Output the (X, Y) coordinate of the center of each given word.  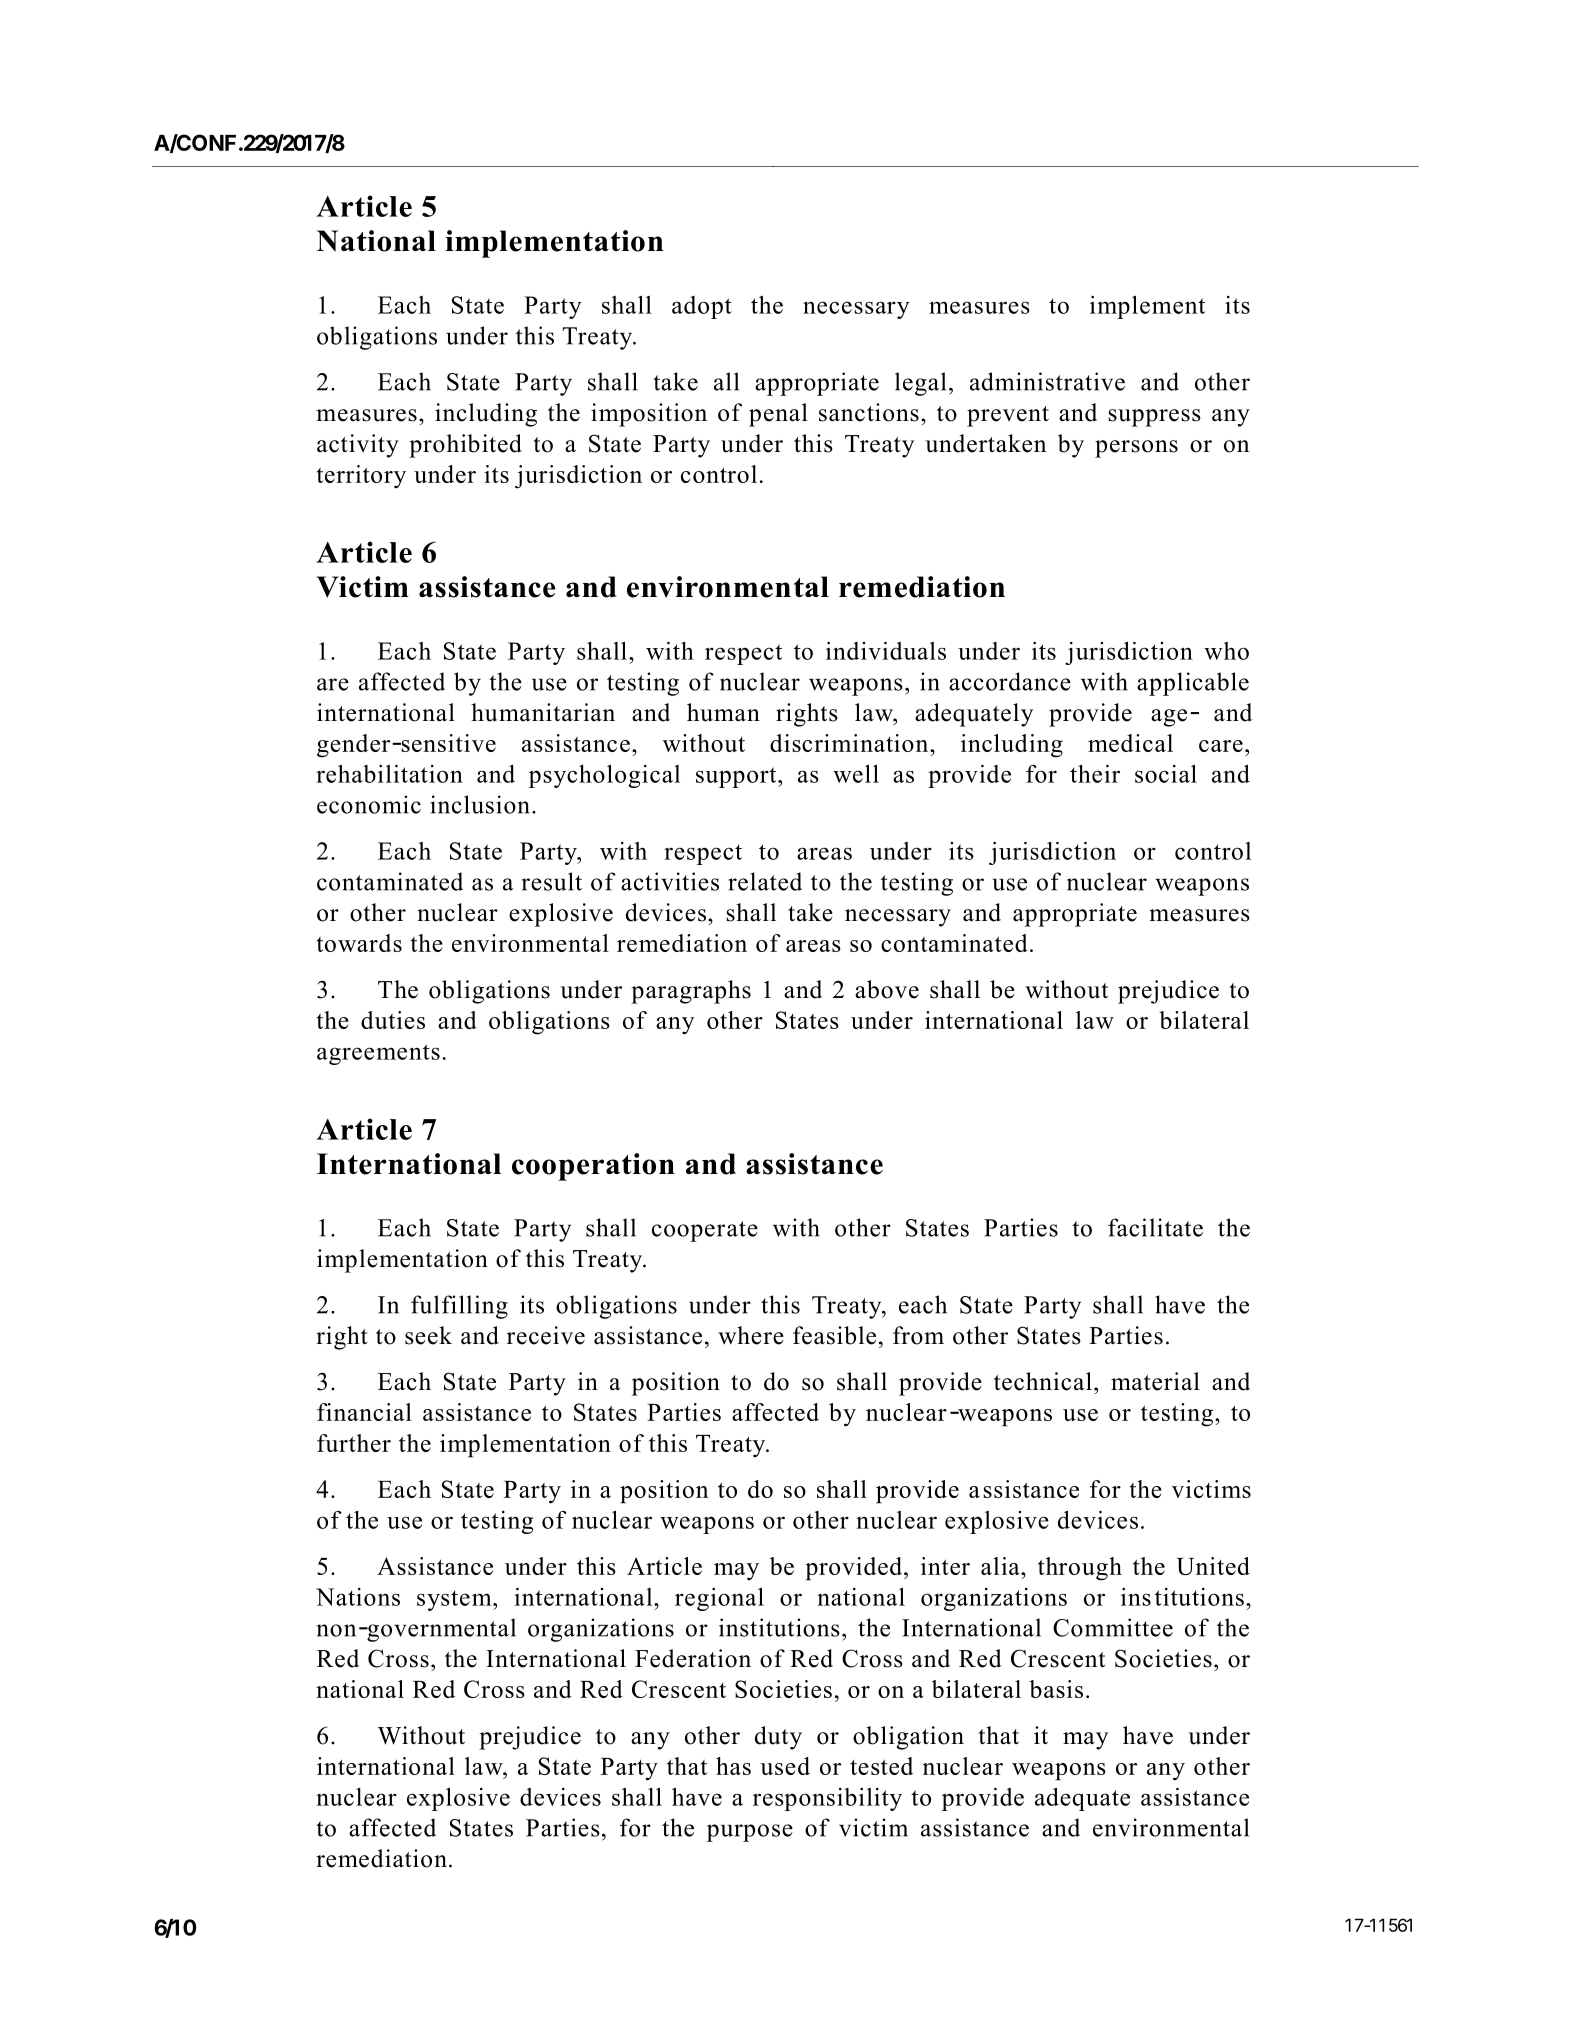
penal (778, 415)
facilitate (1155, 1227)
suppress (1154, 418)
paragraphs (691, 992)
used (785, 1766)
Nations (358, 1597)
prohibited (465, 446)
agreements (378, 1054)
